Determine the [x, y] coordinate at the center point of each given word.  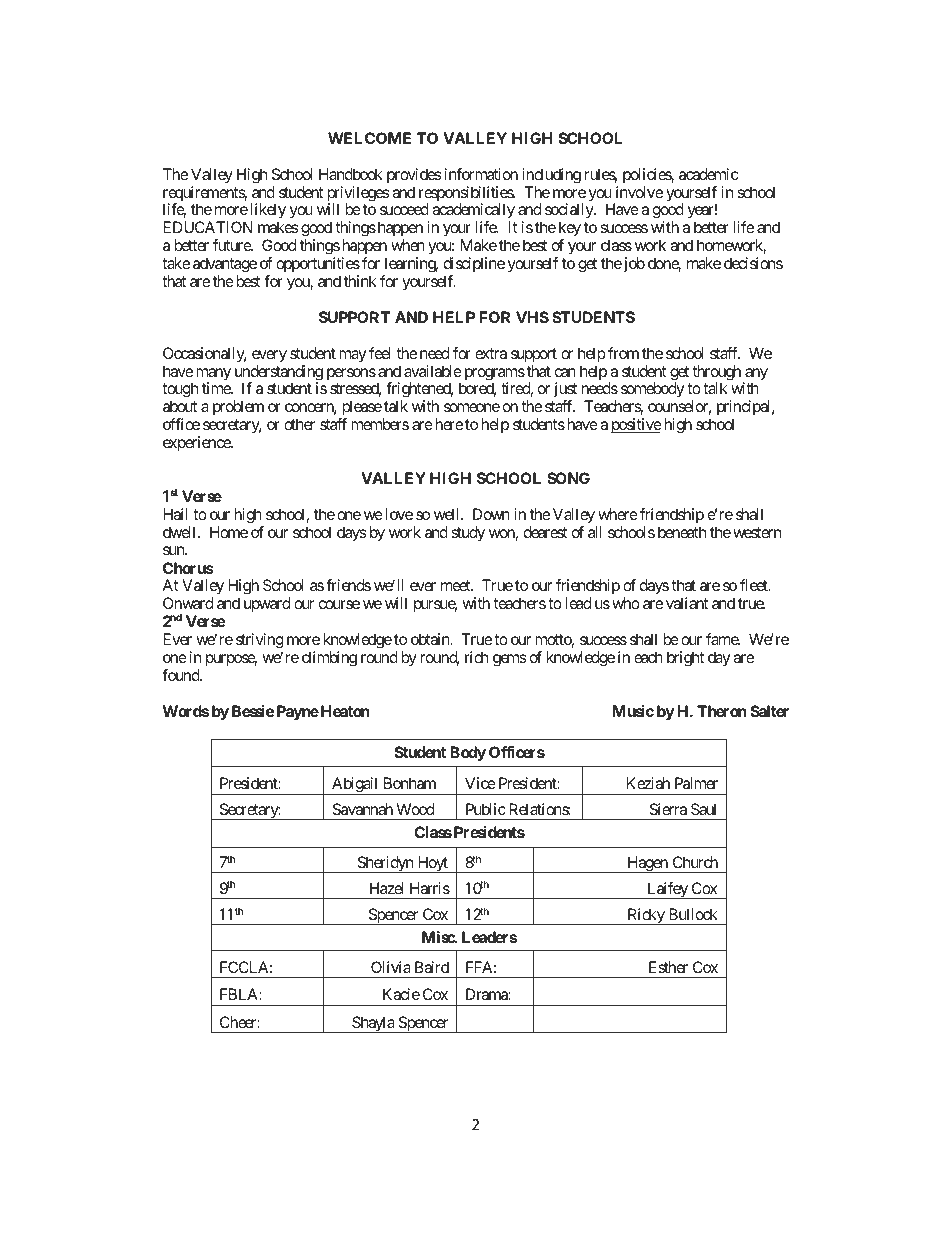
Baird [432, 967]
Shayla [373, 1024]
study [468, 534]
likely [268, 211]
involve [639, 192]
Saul [703, 809]
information [481, 174]
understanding [279, 374]
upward [267, 605]
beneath [682, 532]
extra [491, 353]
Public [486, 809]
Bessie [253, 711]
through [716, 374]
